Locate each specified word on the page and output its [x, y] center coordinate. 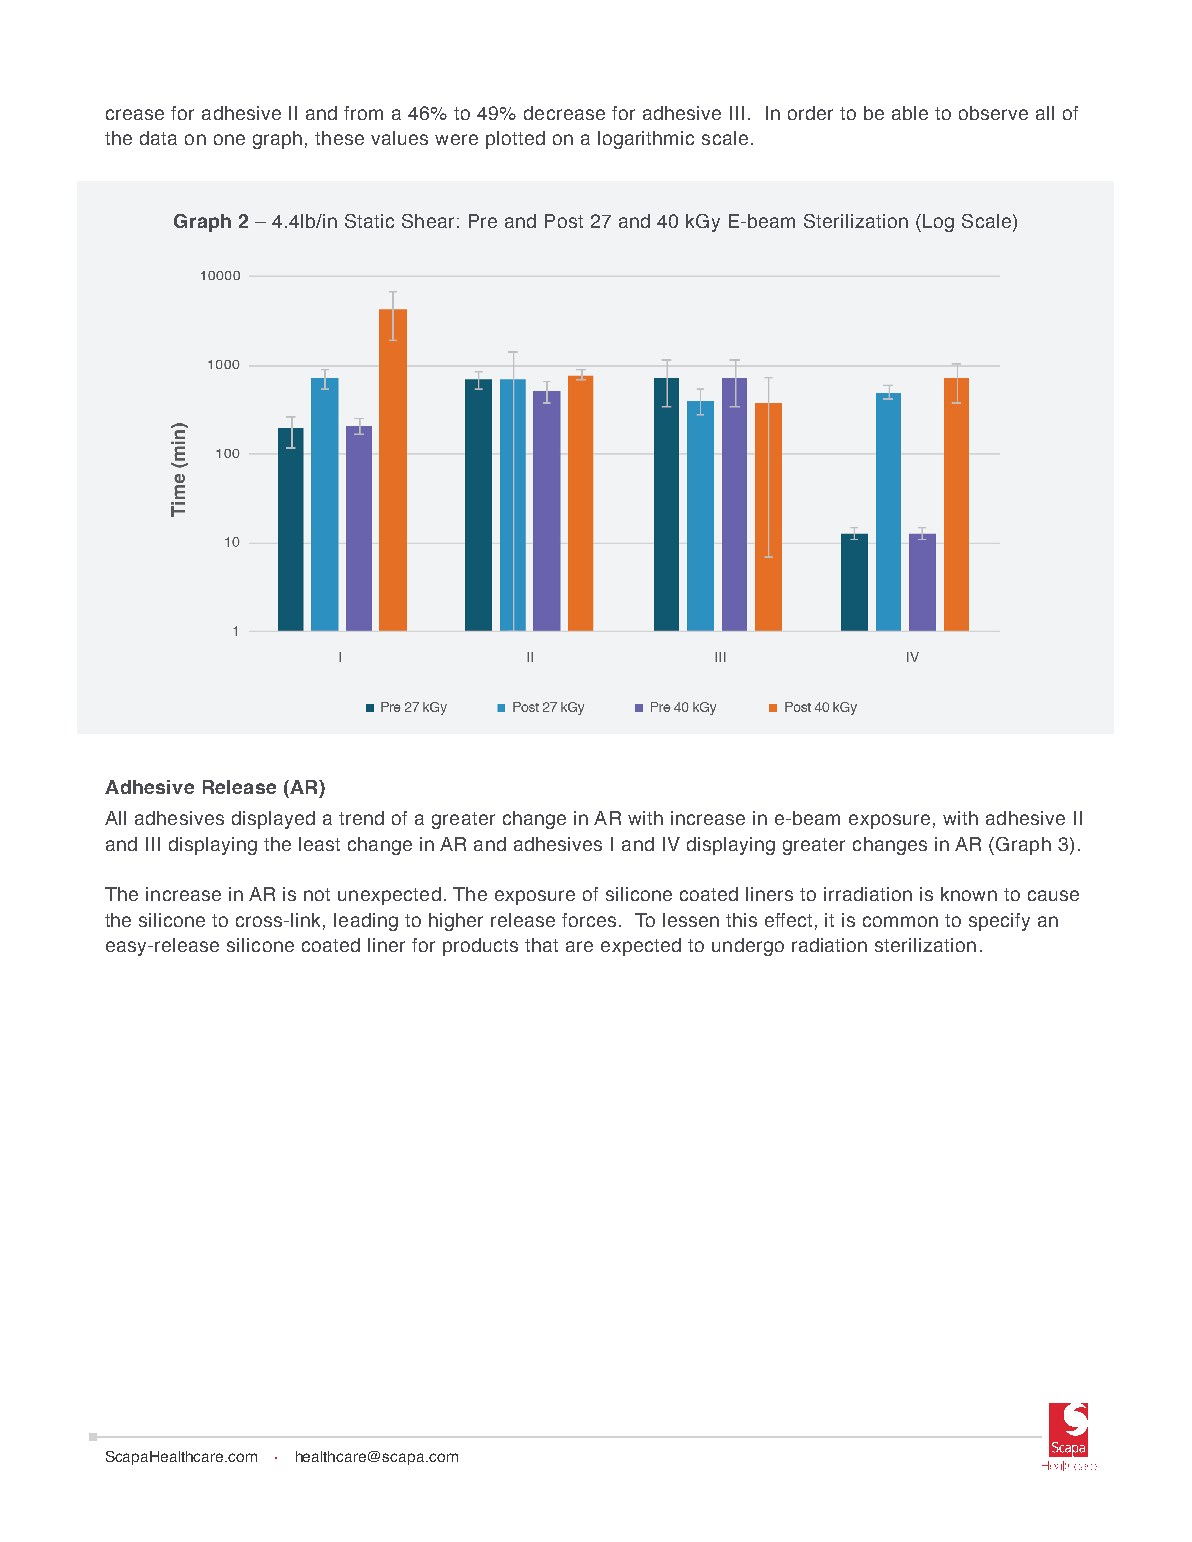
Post [564, 221]
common [900, 921]
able [910, 113]
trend [361, 818]
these [339, 138]
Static [369, 221]
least [319, 844]
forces [589, 920]
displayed [273, 820]
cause [1053, 895]
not [317, 894]
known [969, 894]
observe [993, 113]
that [541, 945]
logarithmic [646, 140]
